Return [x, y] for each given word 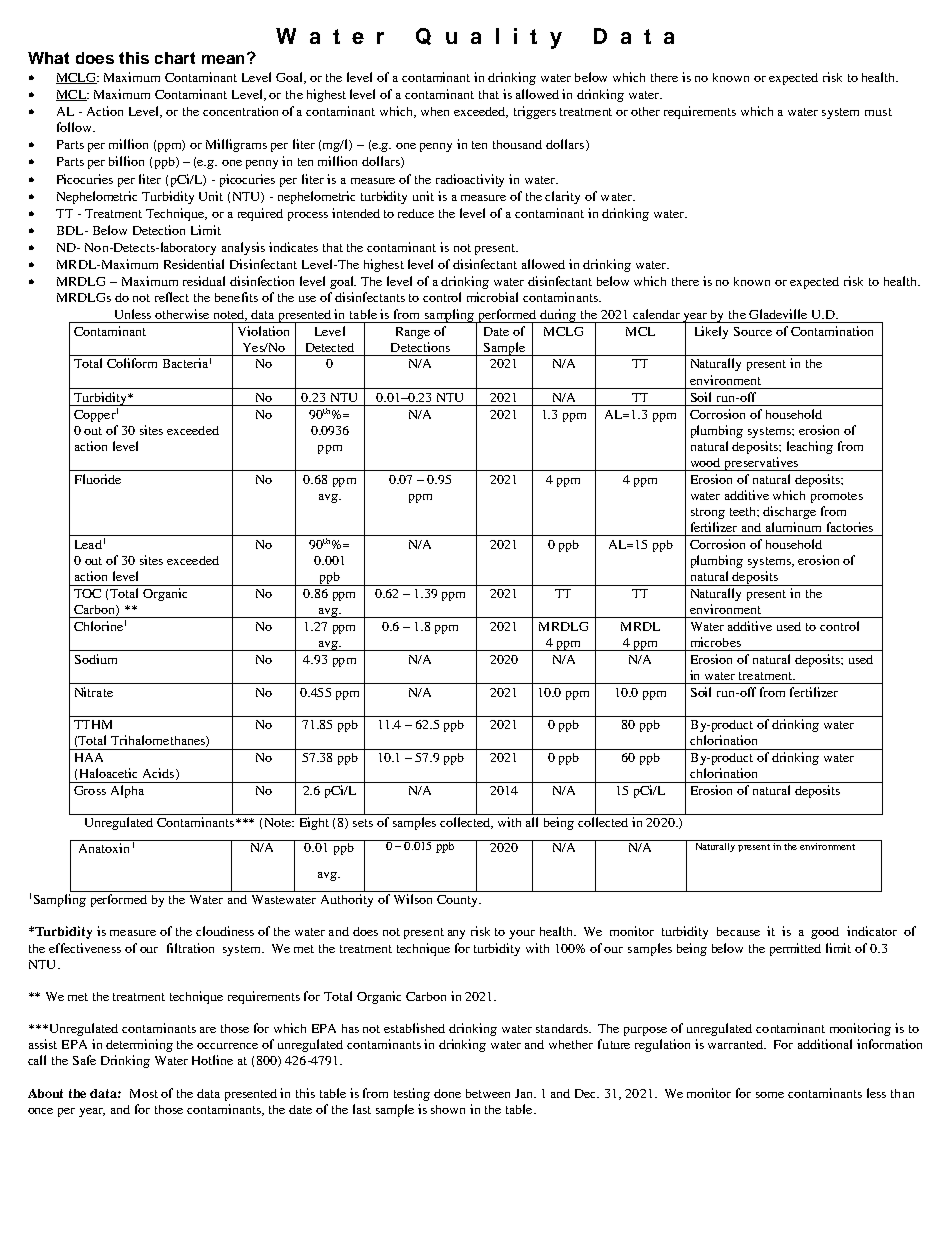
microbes [716, 642]
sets [363, 823]
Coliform [132, 363]
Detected [330, 347]
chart [175, 58]
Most [144, 1093]
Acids [158, 773]
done [447, 1093]
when [435, 111]
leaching [810, 447]
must [878, 112]
